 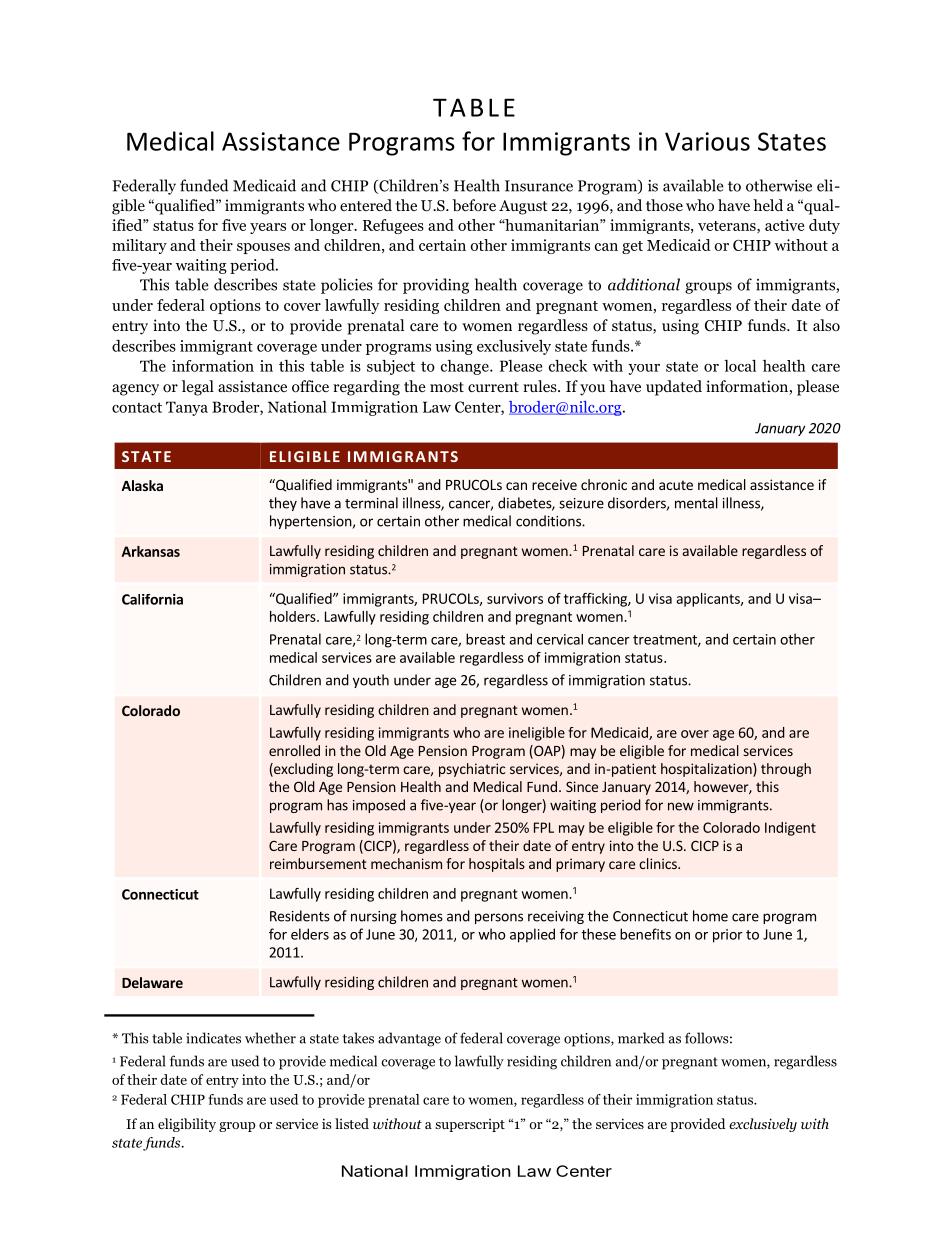 I want to click on marked, so click(x=641, y=1038).
